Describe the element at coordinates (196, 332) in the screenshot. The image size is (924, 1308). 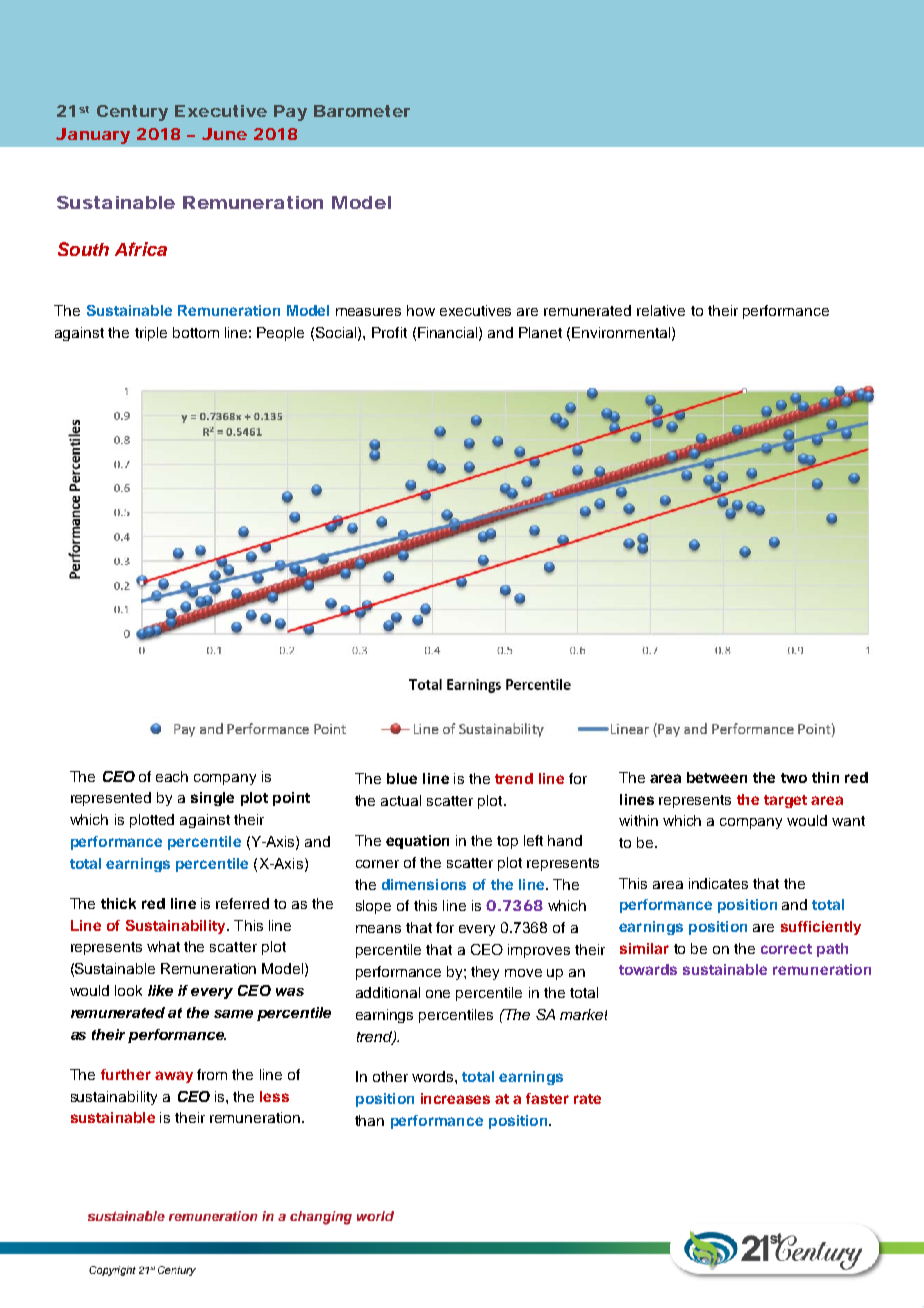
I see `bottom` at that location.
